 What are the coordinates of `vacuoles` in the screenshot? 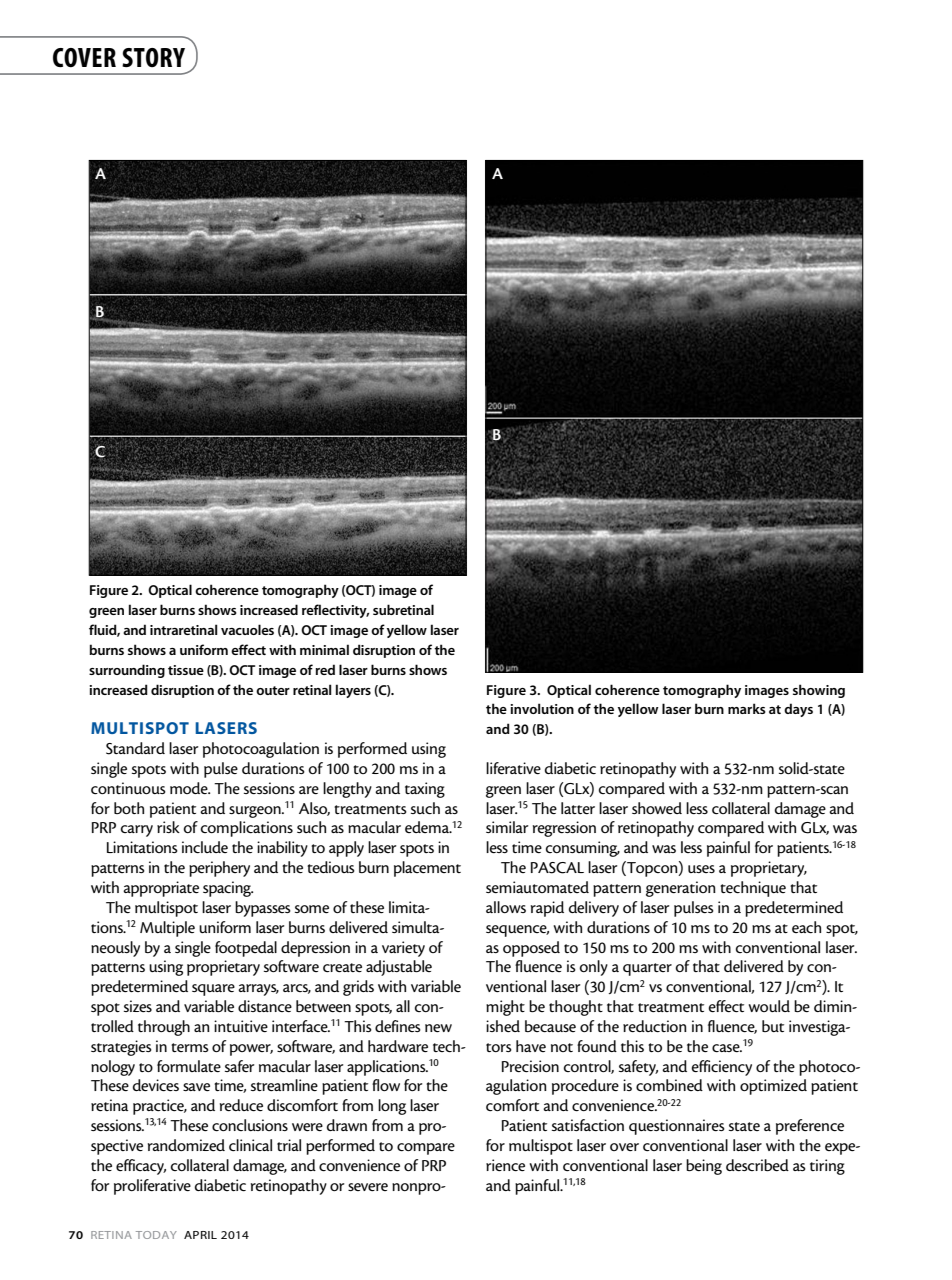 It's located at (247, 629).
